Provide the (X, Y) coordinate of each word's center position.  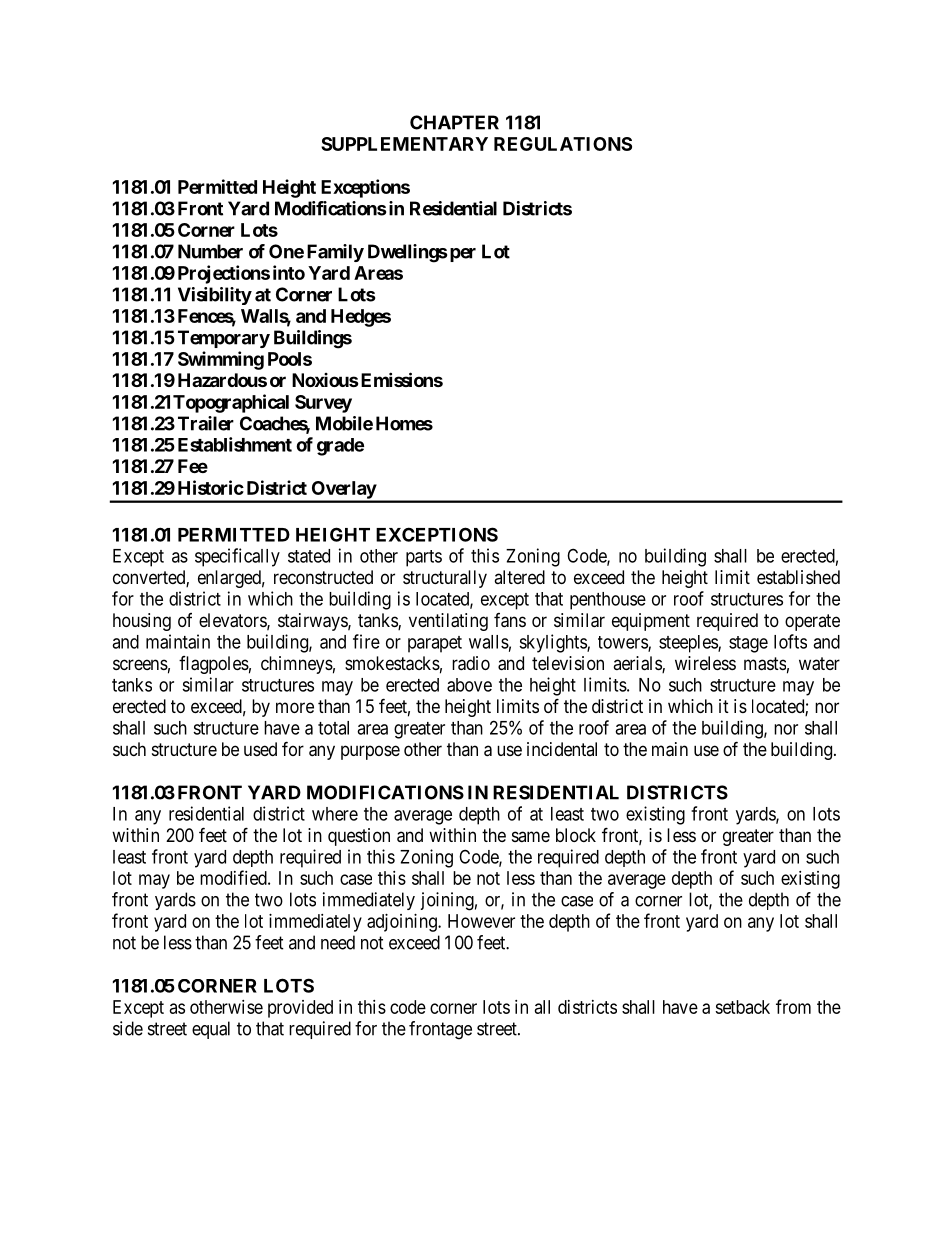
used (260, 749)
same (531, 836)
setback (742, 1007)
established (798, 577)
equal (211, 1030)
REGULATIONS (563, 144)
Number (210, 251)
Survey (323, 404)
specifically (237, 557)
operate (812, 622)
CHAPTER (454, 122)
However (481, 921)
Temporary (224, 339)
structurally (445, 579)
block (576, 835)
